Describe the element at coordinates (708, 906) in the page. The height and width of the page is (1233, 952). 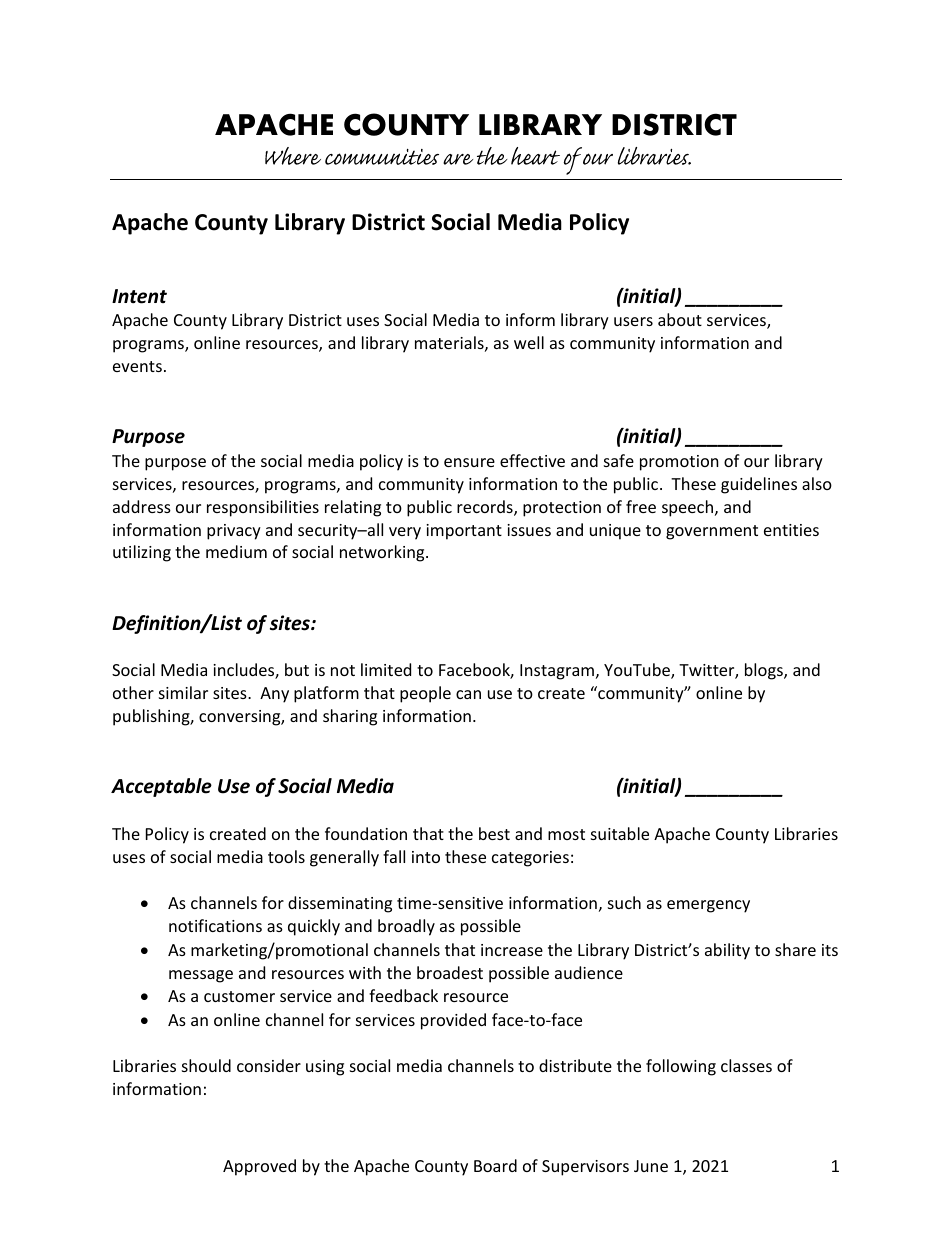
I see `emergency` at that location.
